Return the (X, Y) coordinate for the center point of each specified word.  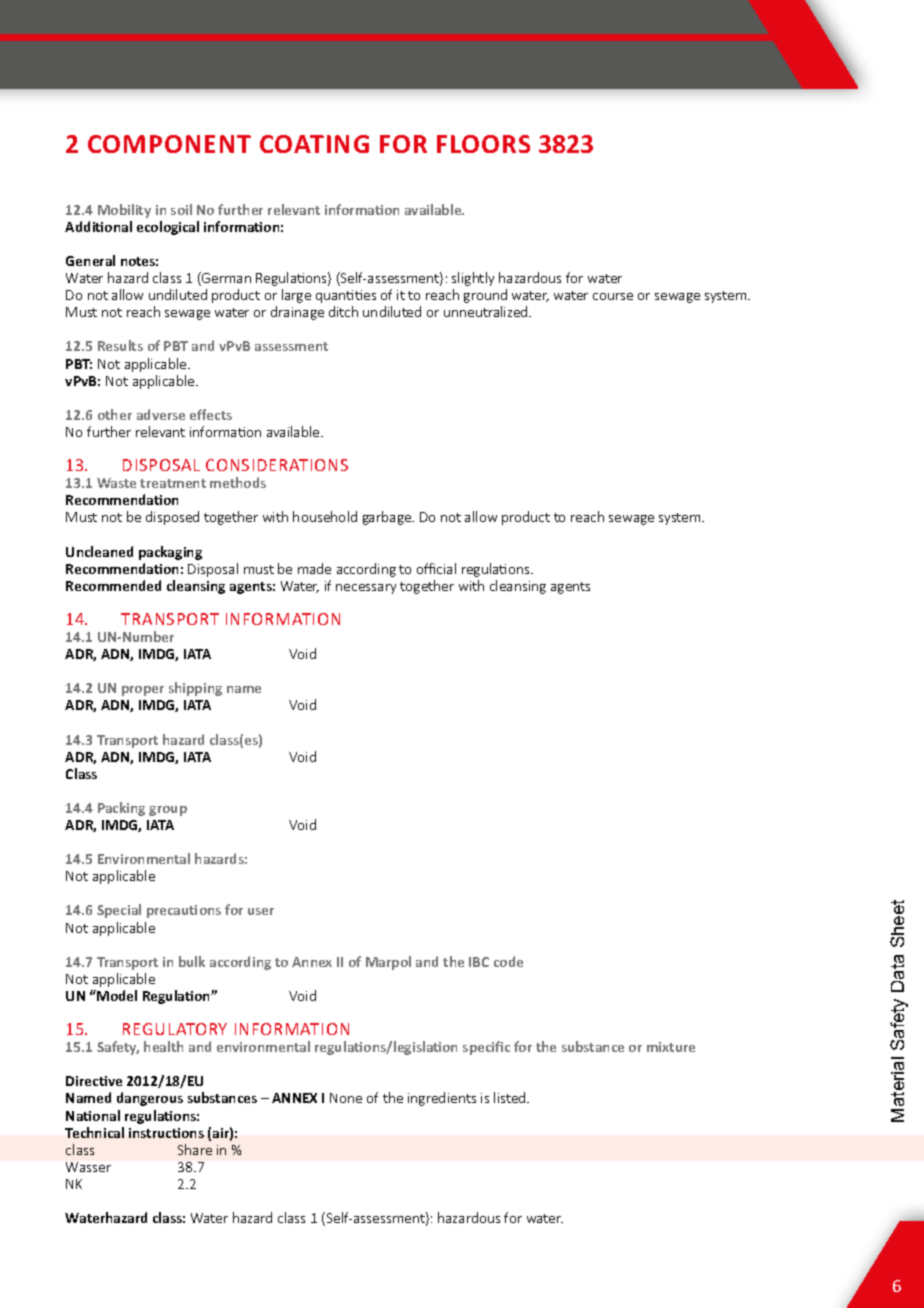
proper (143, 691)
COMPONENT (169, 144)
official (436, 568)
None (346, 1098)
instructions (166, 1133)
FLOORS (483, 144)
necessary (366, 589)
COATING (314, 144)
